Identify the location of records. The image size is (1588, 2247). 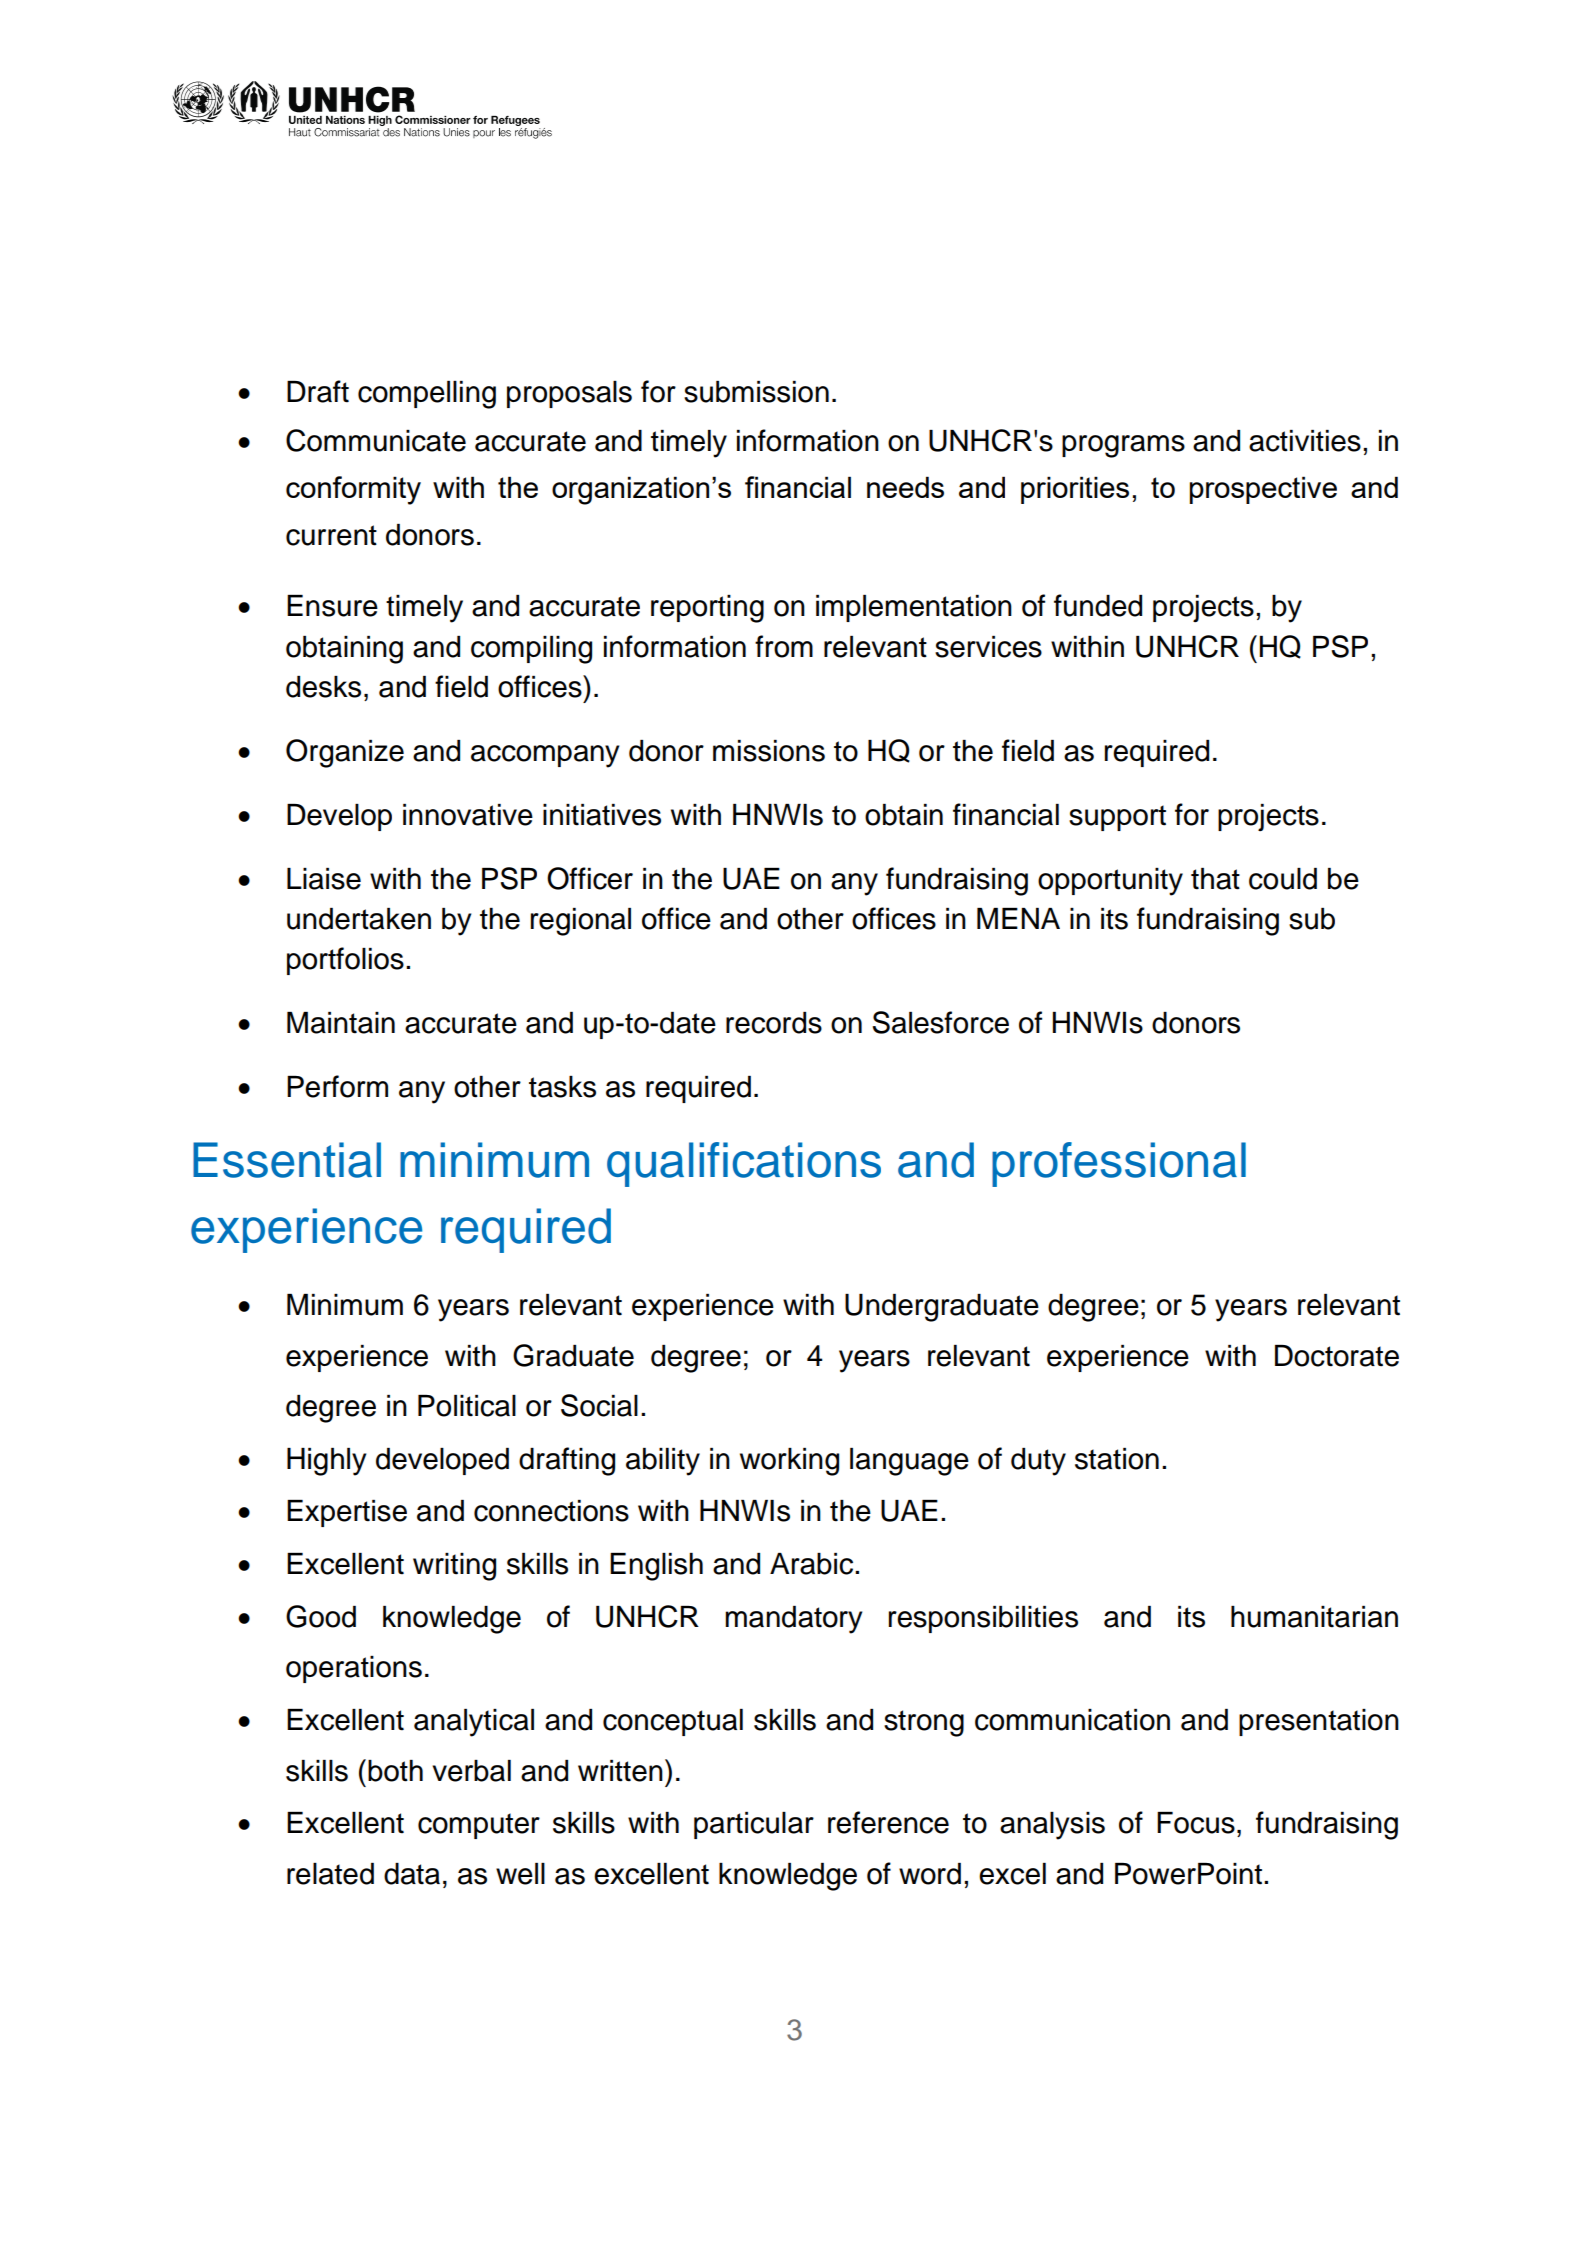
(774, 1023).
